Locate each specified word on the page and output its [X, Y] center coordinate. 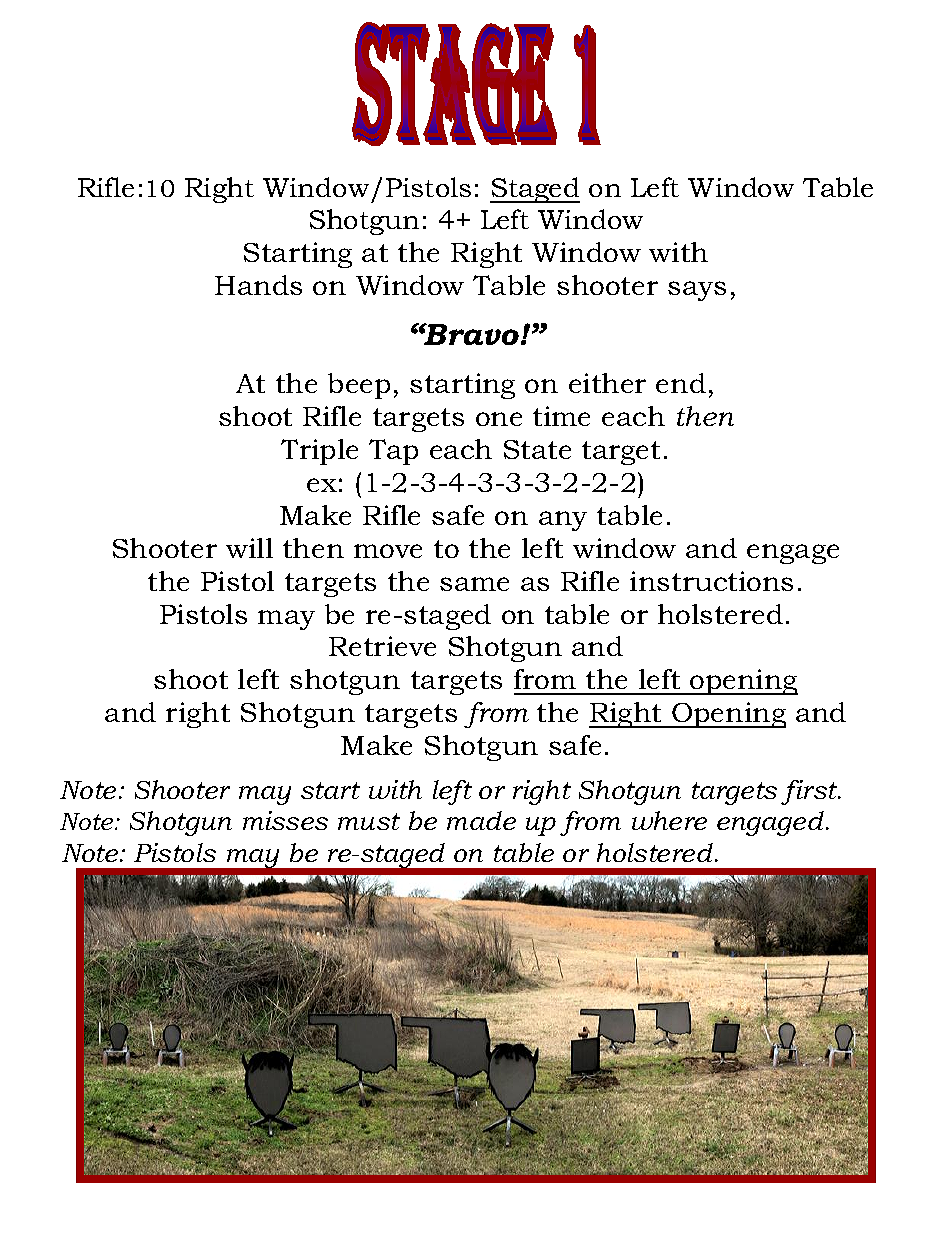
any [563, 521]
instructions [711, 581]
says [697, 291]
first [810, 792]
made [481, 820]
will [249, 548]
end [681, 383]
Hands [258, 285]
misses [285, 820]
